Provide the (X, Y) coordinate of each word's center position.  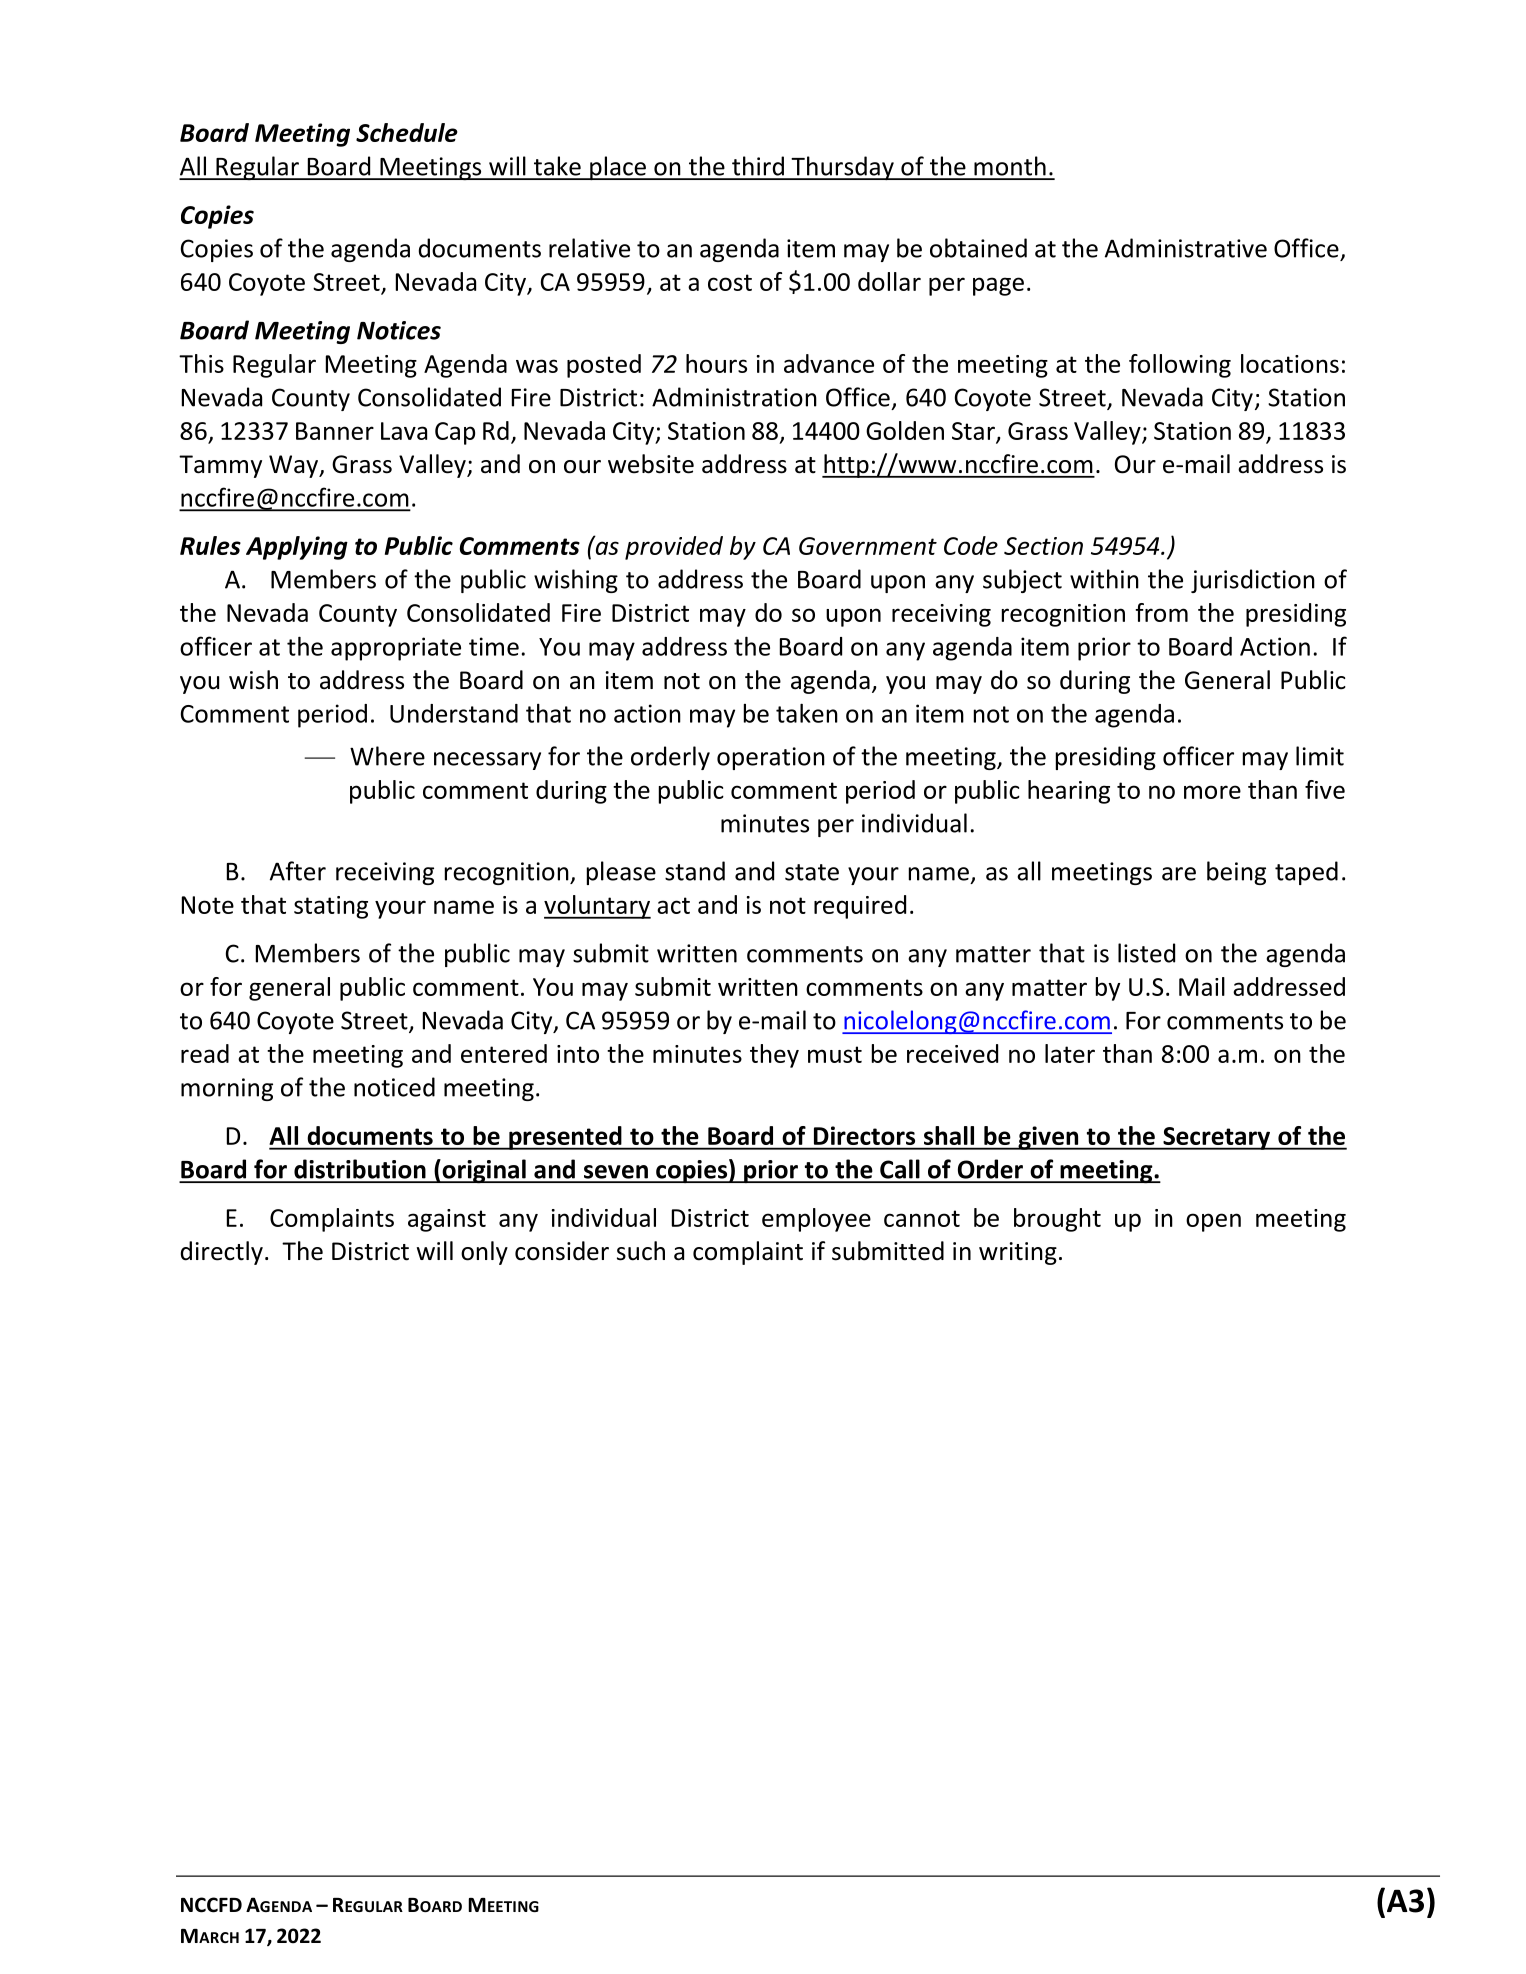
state (812, 872)
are (1179, 874)
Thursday (842, 168)
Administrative (1186, 248)
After (298, 871)
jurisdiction (1253, 581)
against (447, 1220)
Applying (297, 548)
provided (674, 548)
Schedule (407, 132)
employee (816, 1220)
